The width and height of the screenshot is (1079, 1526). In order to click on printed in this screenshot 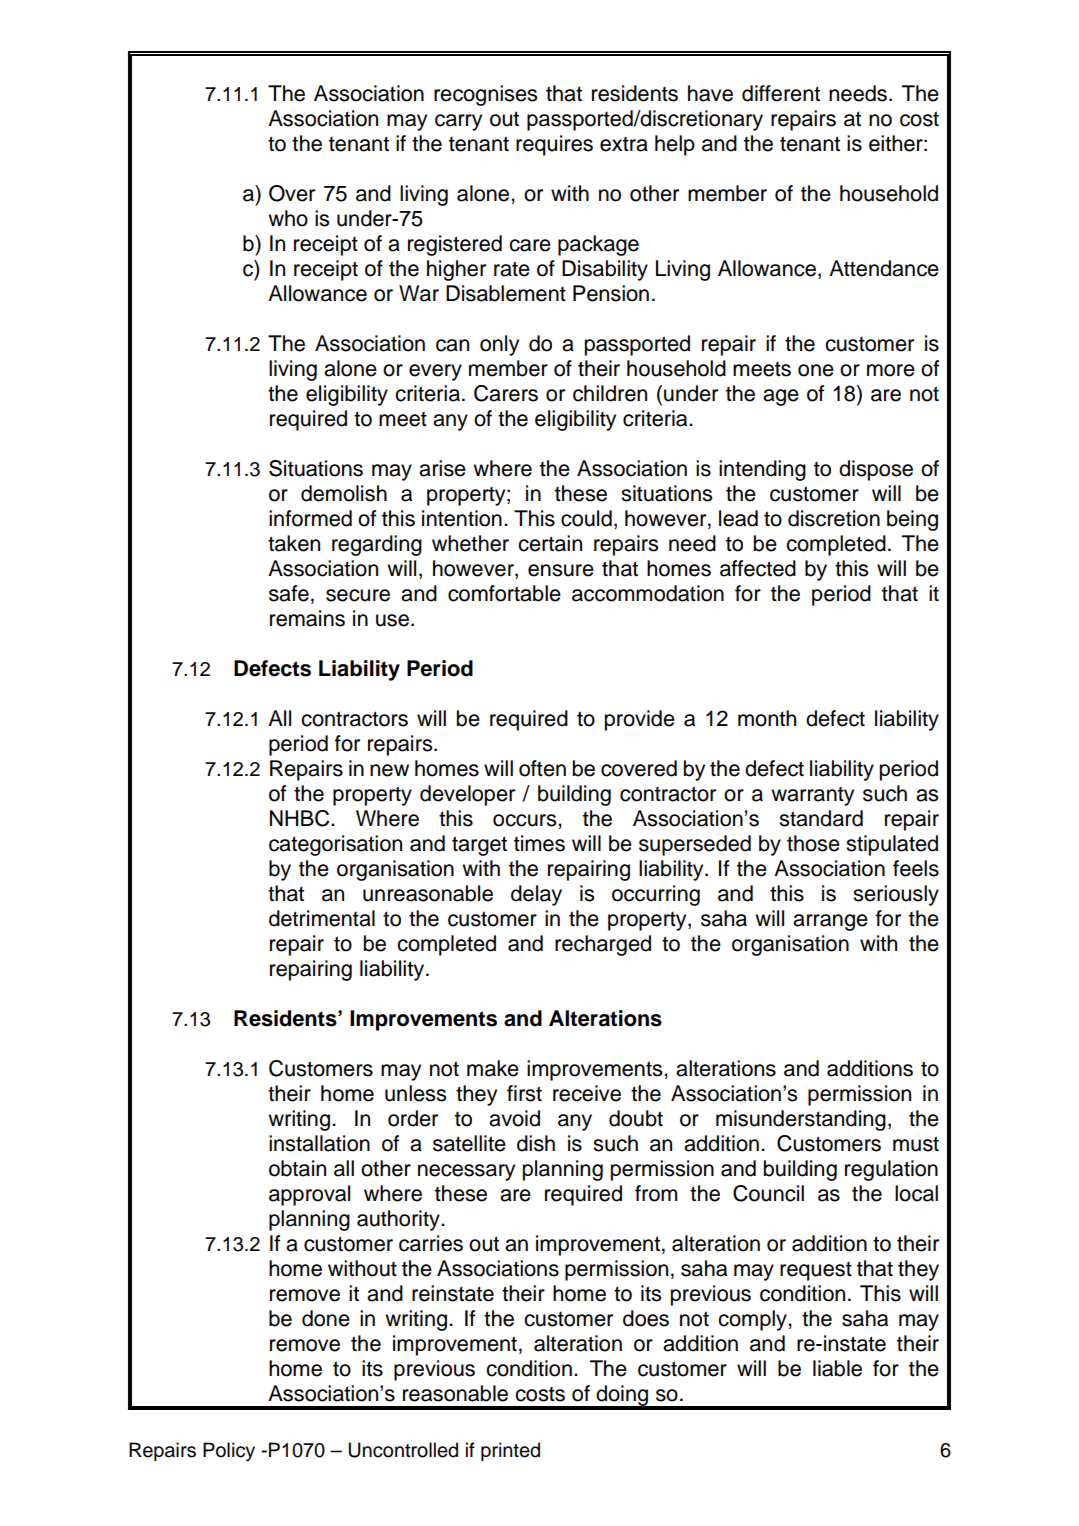, I will do `click(510, 1451)`.
